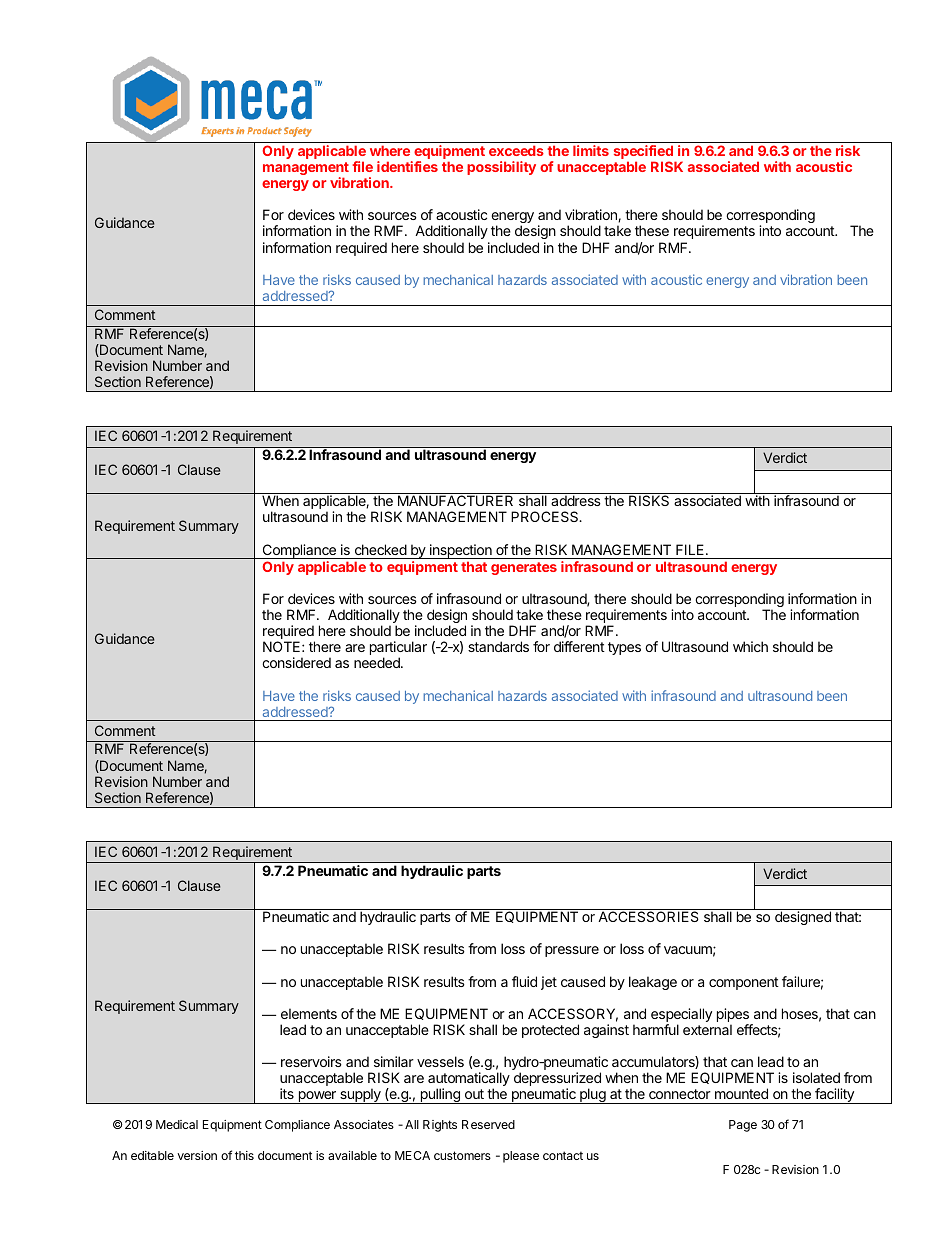 Image resolution: width=952 pixels, height=1233 pixels. I want to click on this, so click(244, 1155).
